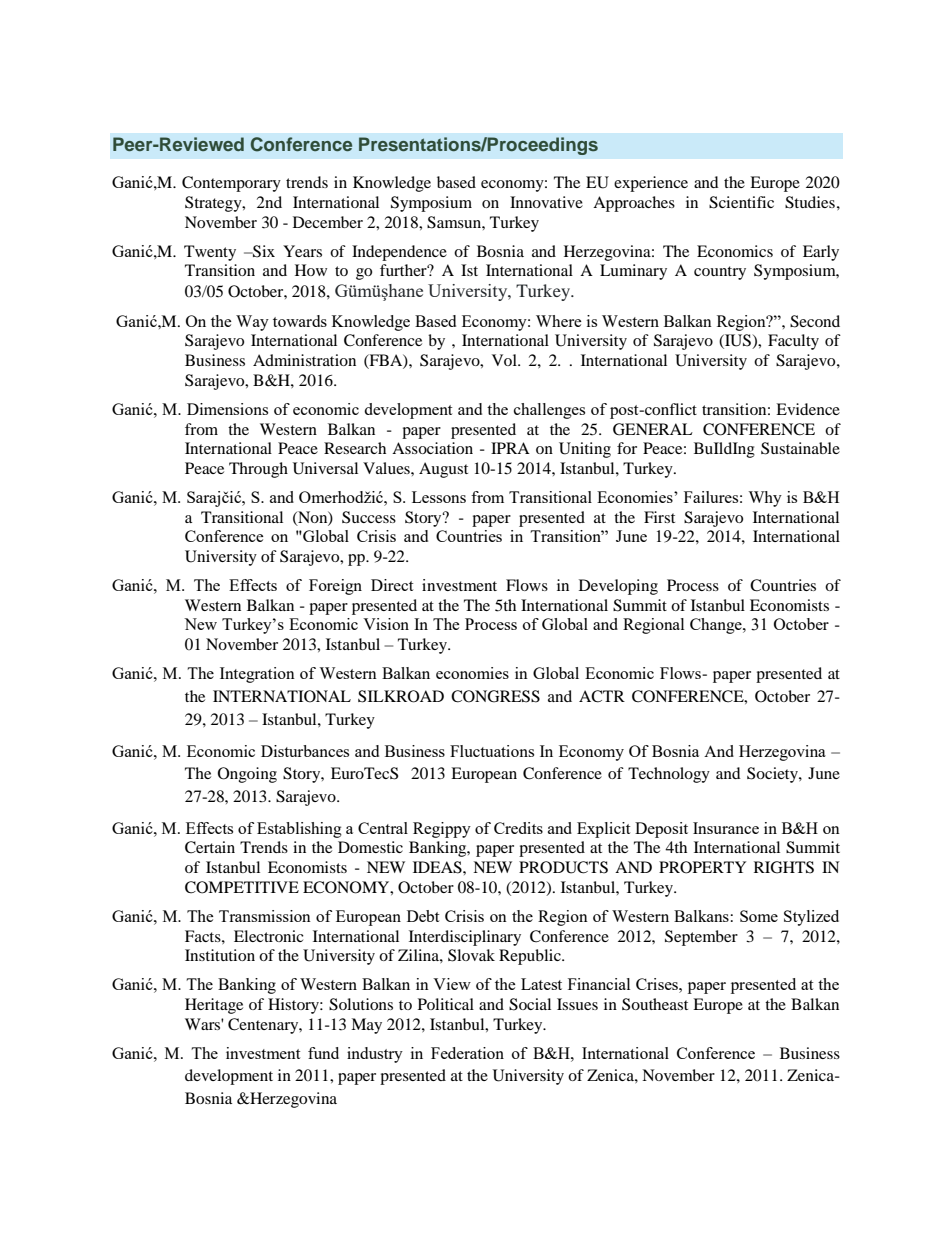  Describe the element at coordinates (546, 202) in the document. I see `Innovative` at that location.
